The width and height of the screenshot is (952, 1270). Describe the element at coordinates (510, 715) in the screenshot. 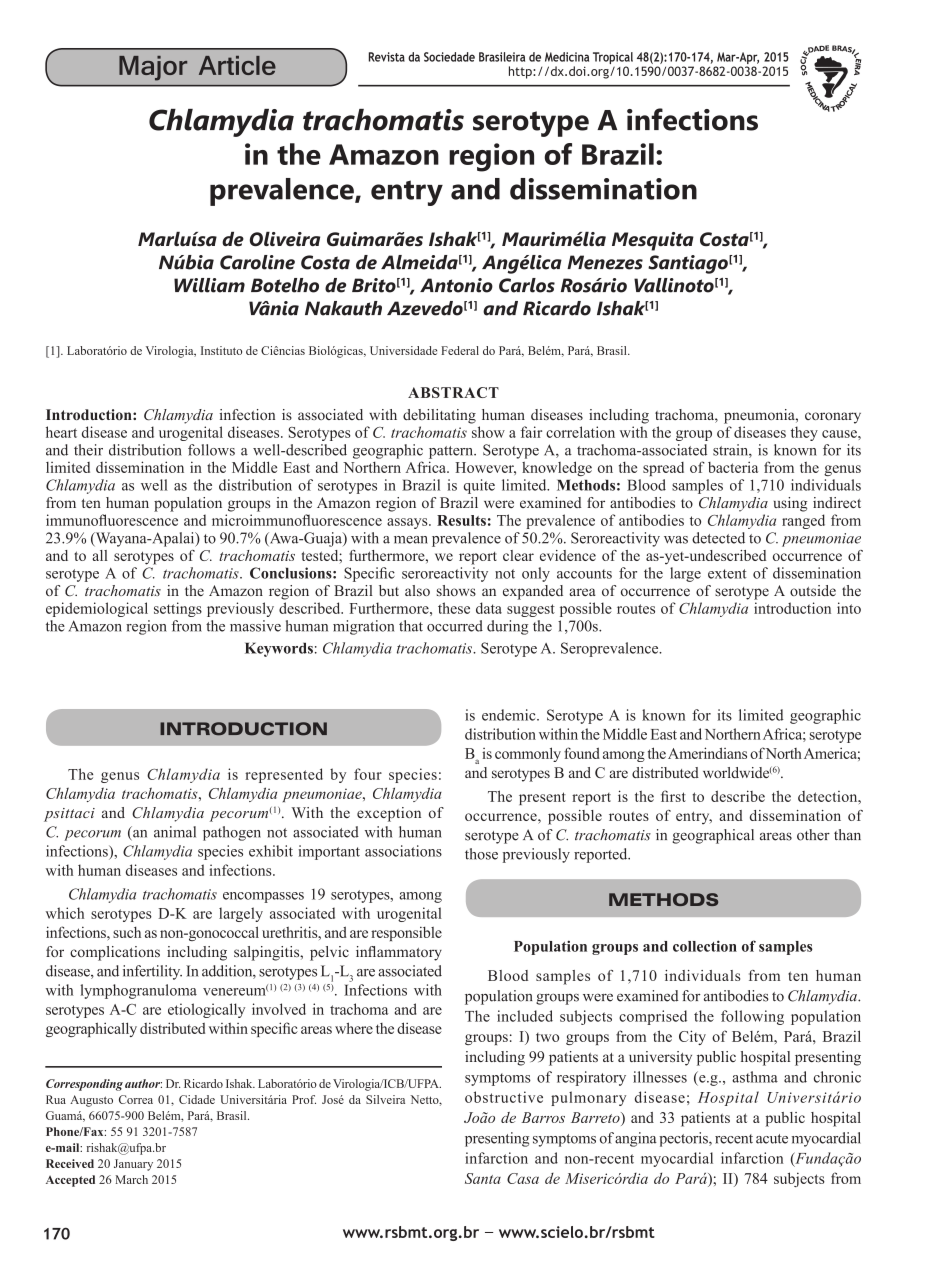

I see `endemic` at that location.
